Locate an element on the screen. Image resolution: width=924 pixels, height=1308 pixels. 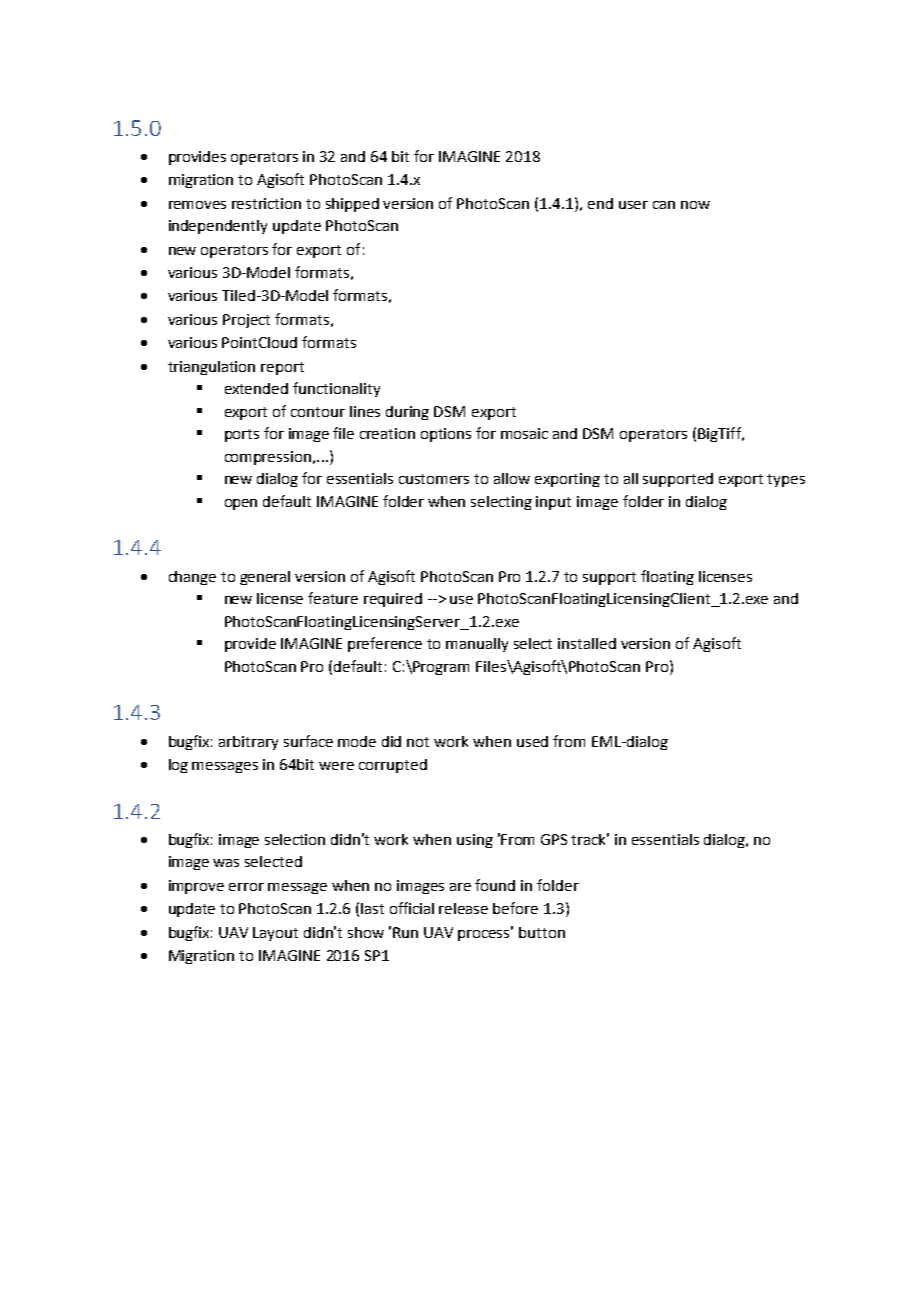
shipped is located at coordinates (352, 205).
